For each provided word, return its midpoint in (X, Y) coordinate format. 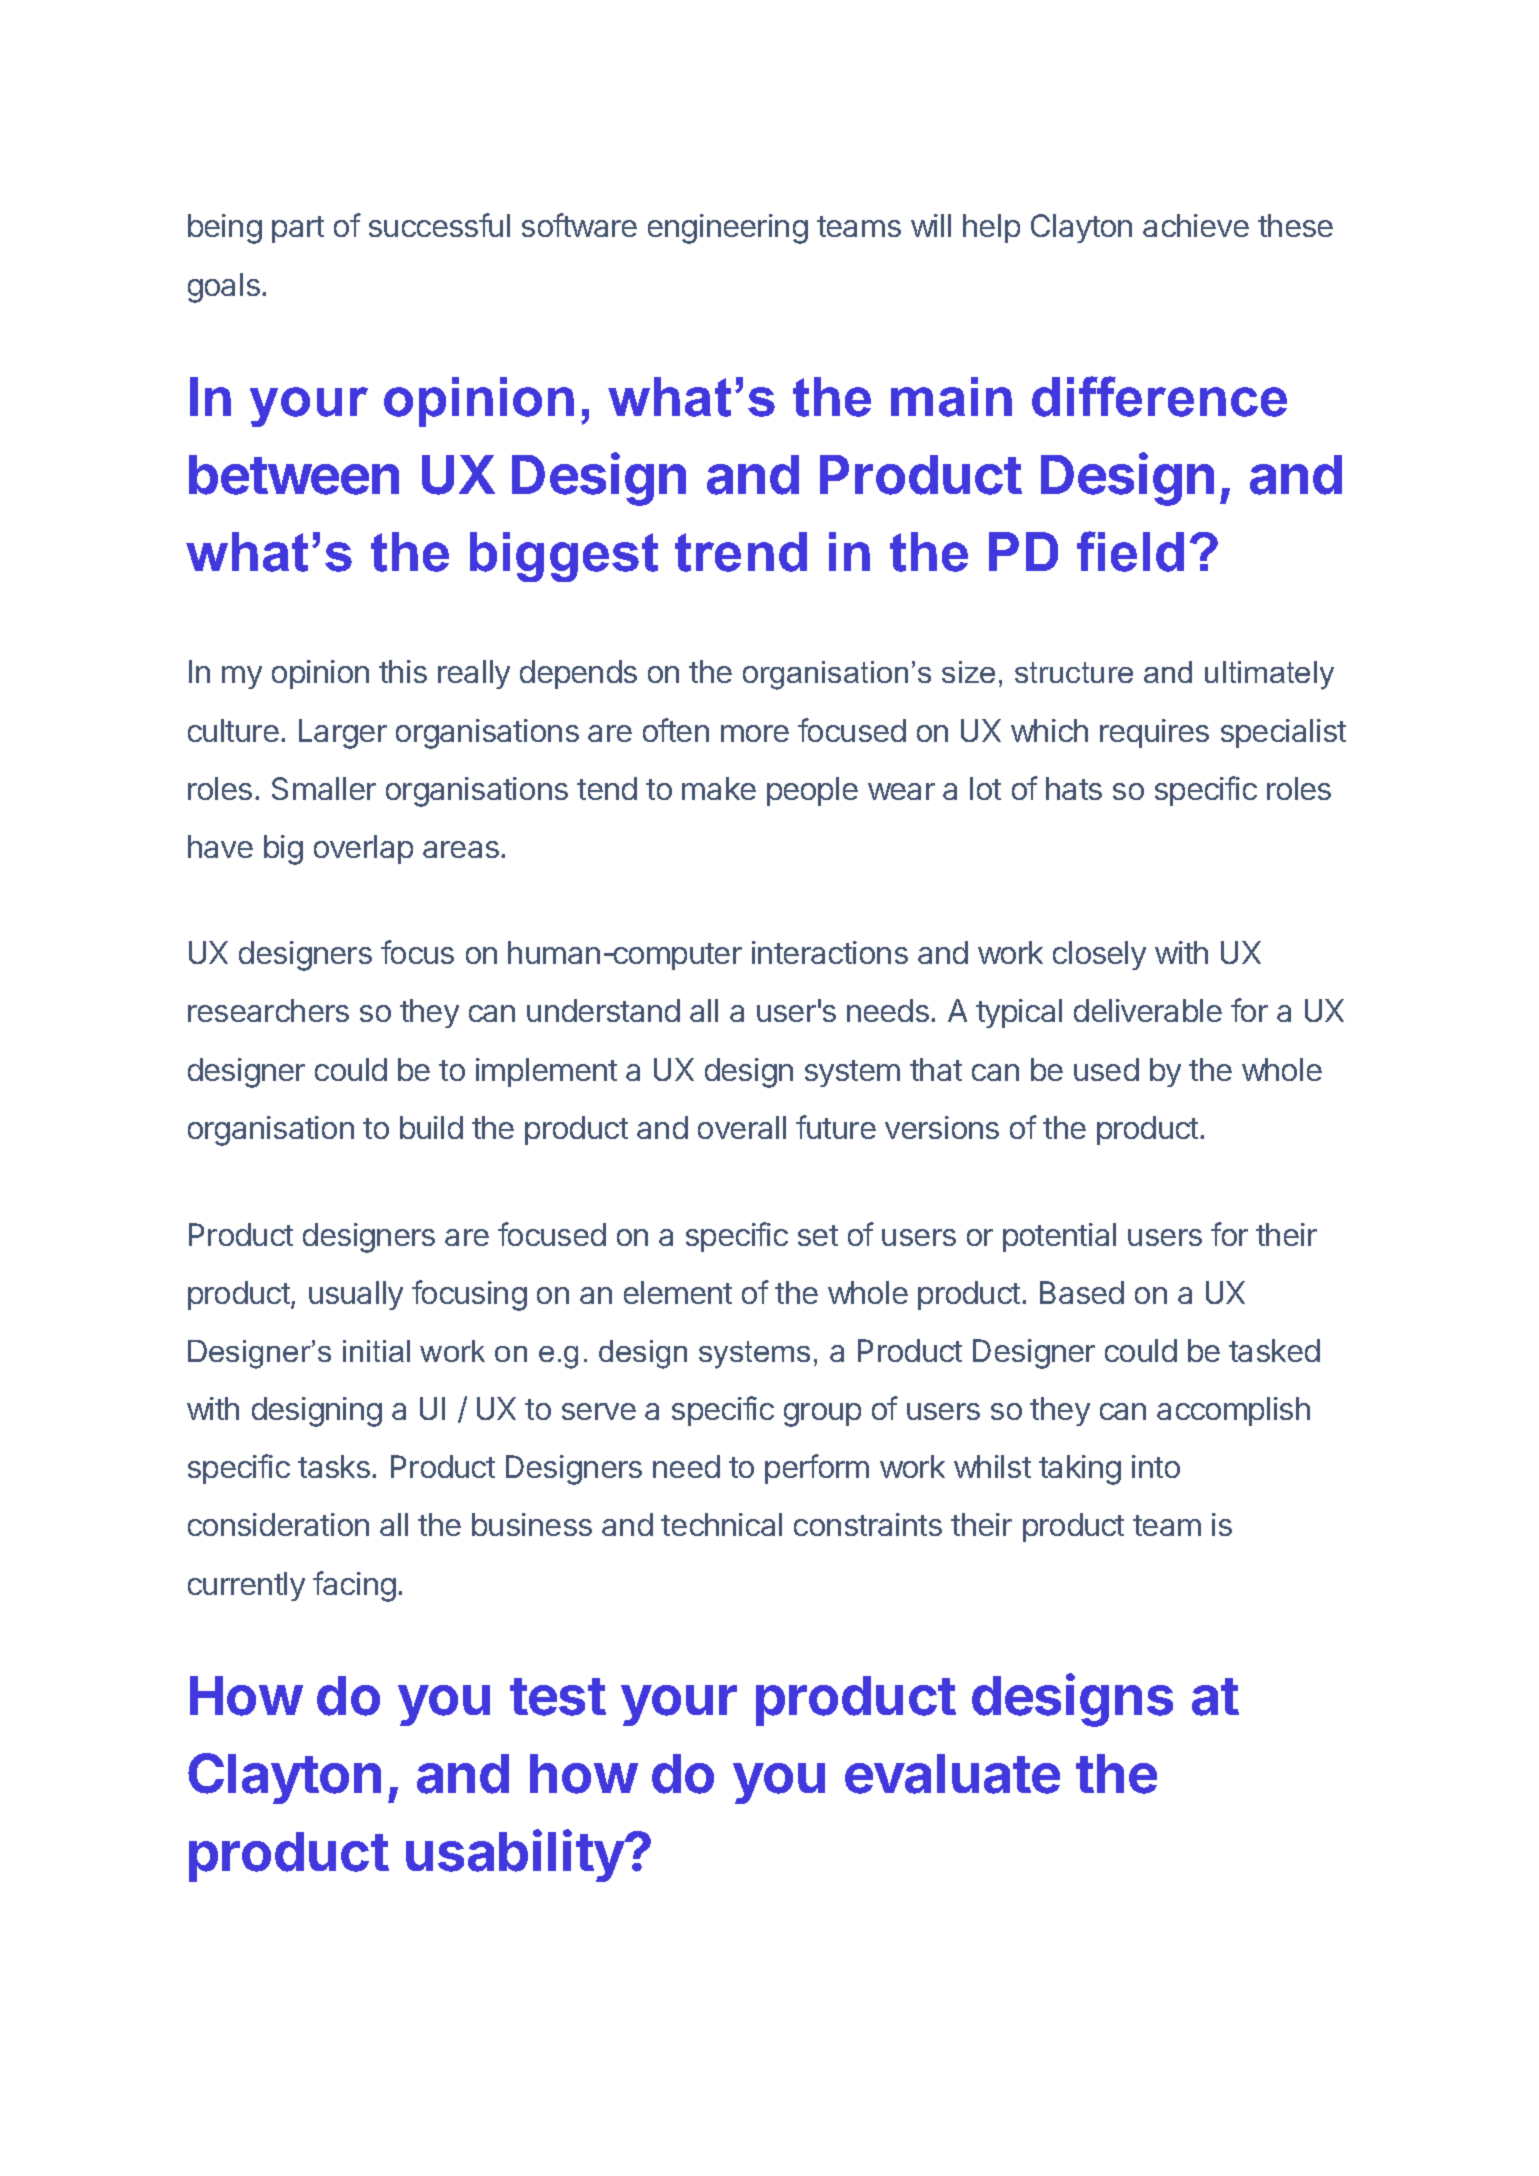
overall (742, 1127)
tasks (334, 1466)
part (298, 229)
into (1156, 1466)
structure (1074, 672)
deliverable (1148, 1010)
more (755, 733)
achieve (1196, 225)
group (822, 1415)
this (403, 671)
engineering (728, 229)
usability (515, 1855)
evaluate (952, 1774)
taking (1080, 1470)
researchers (268, 1010)
